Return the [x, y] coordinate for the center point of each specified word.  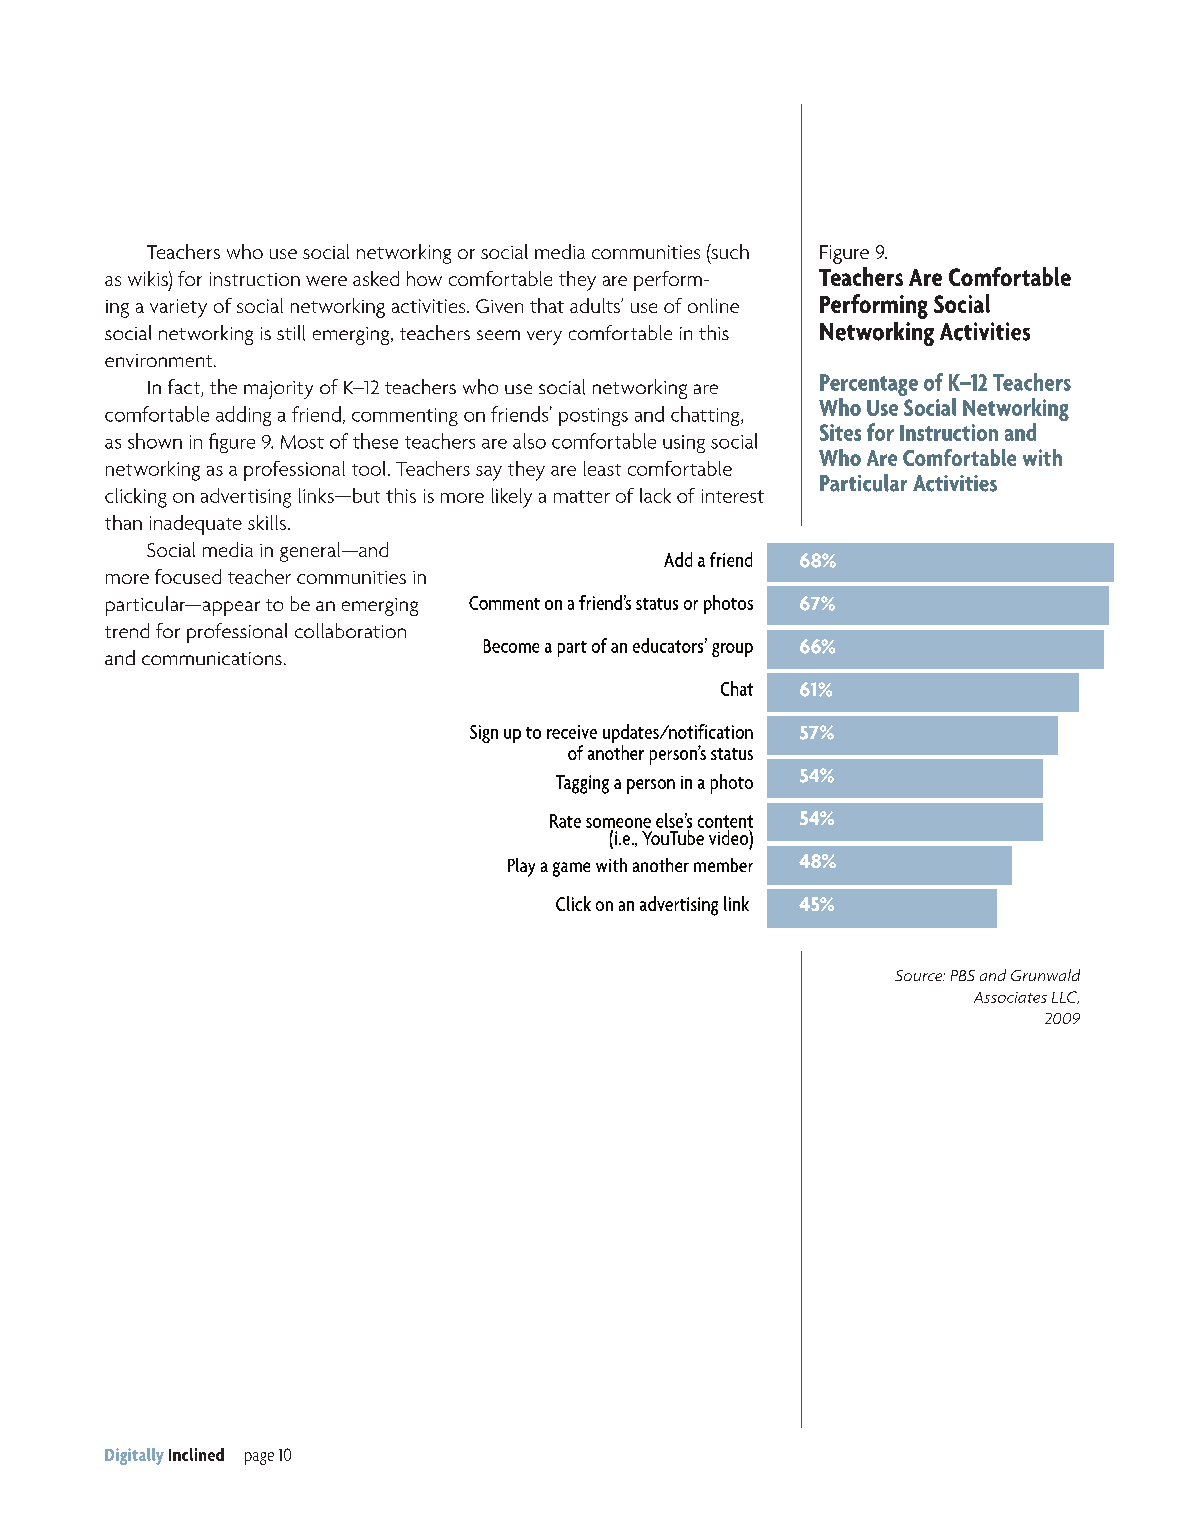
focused [188, 576]
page [259, 1458]
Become [511, 646]
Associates [1010, 997]
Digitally [134, 1456]
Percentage [869, 386]
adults [596, 305]
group [732, 650]
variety [178, 308]
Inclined [196, 1454]
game [571, 869]
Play [521, 867]
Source [920, 975]
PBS [963, 975]
